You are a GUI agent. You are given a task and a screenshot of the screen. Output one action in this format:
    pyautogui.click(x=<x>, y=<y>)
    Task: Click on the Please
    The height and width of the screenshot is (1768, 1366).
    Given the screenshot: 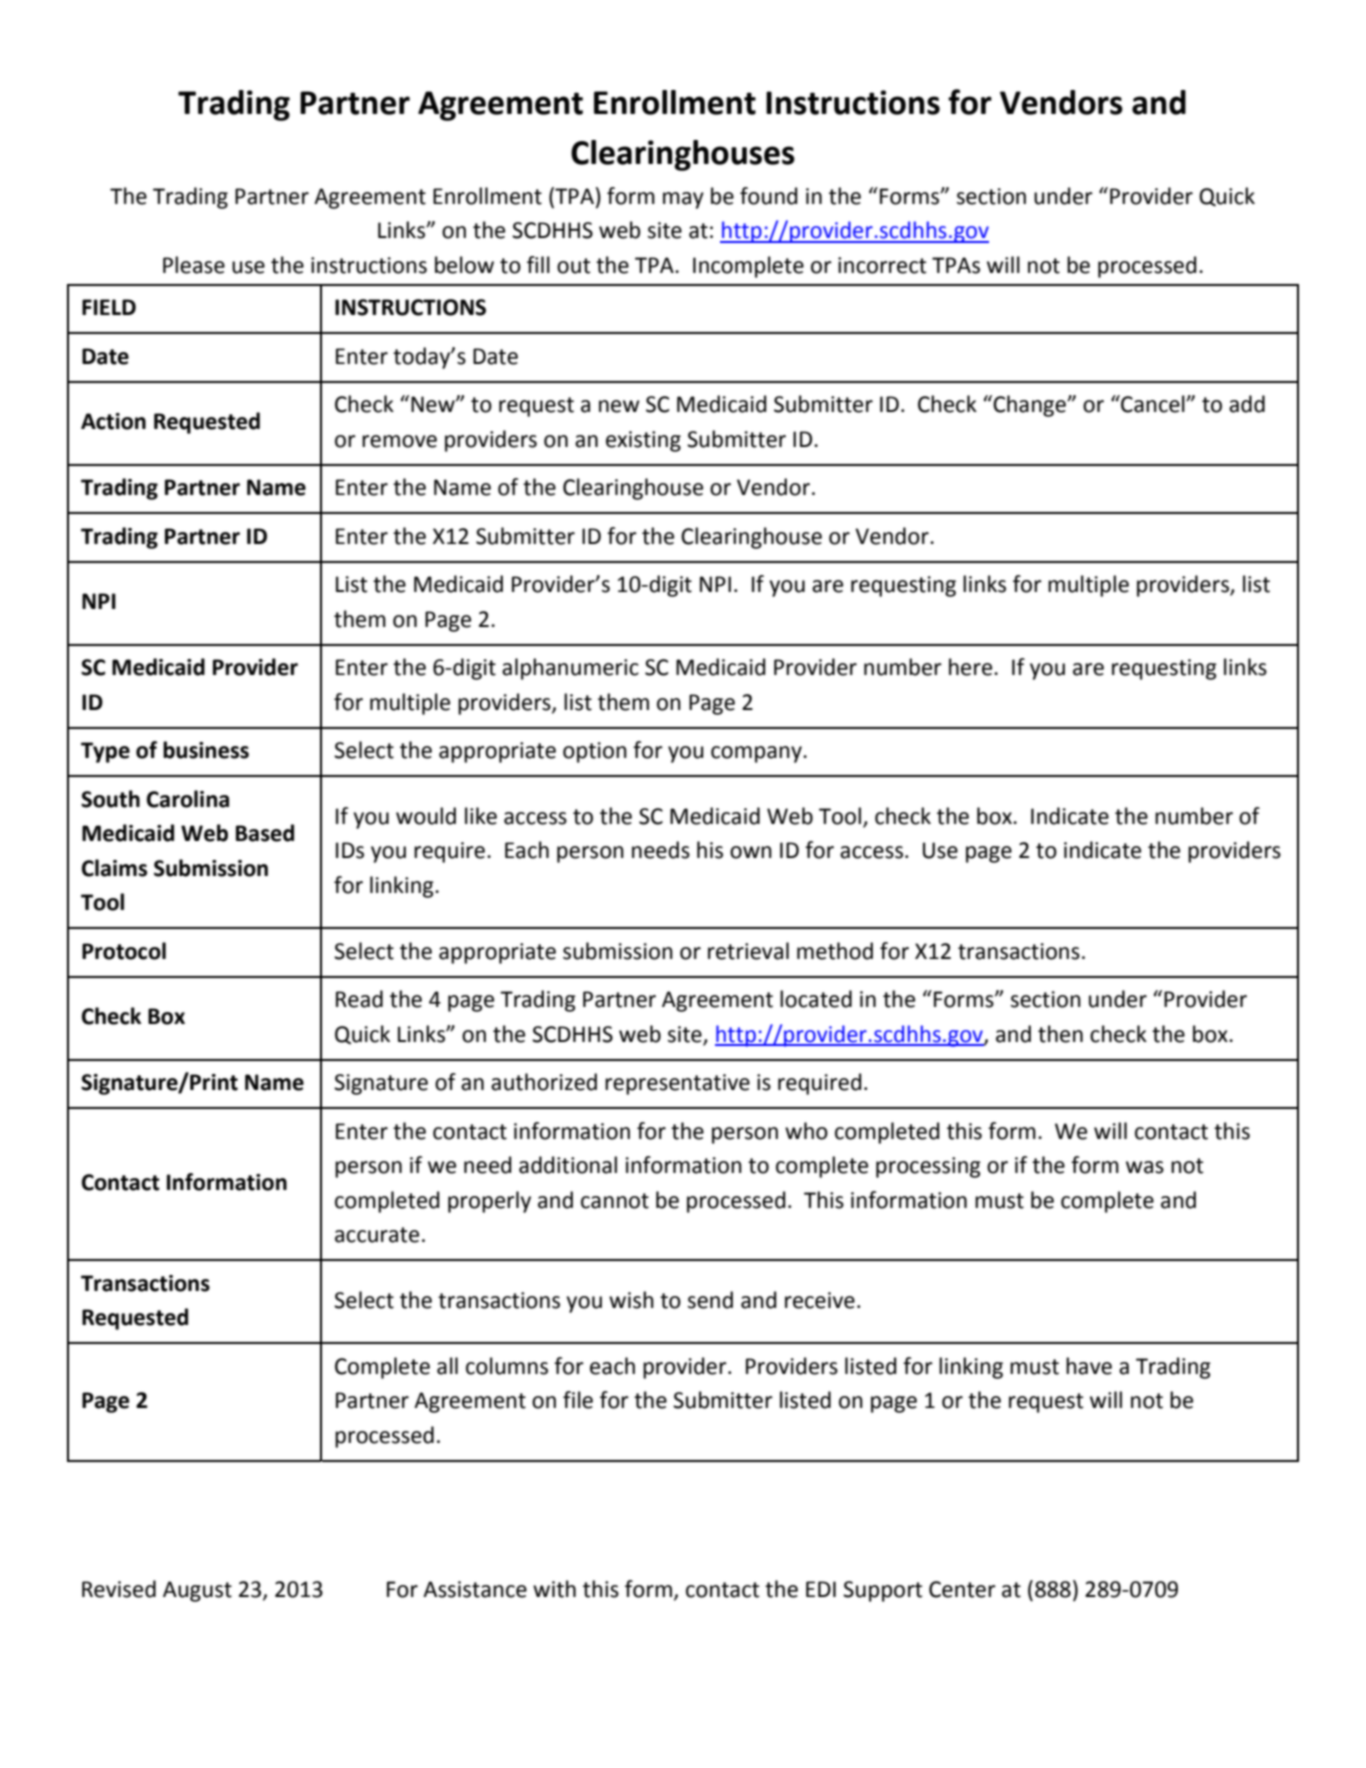 What is the action you would take?
    pyautogui.click(x=194, y=265)
